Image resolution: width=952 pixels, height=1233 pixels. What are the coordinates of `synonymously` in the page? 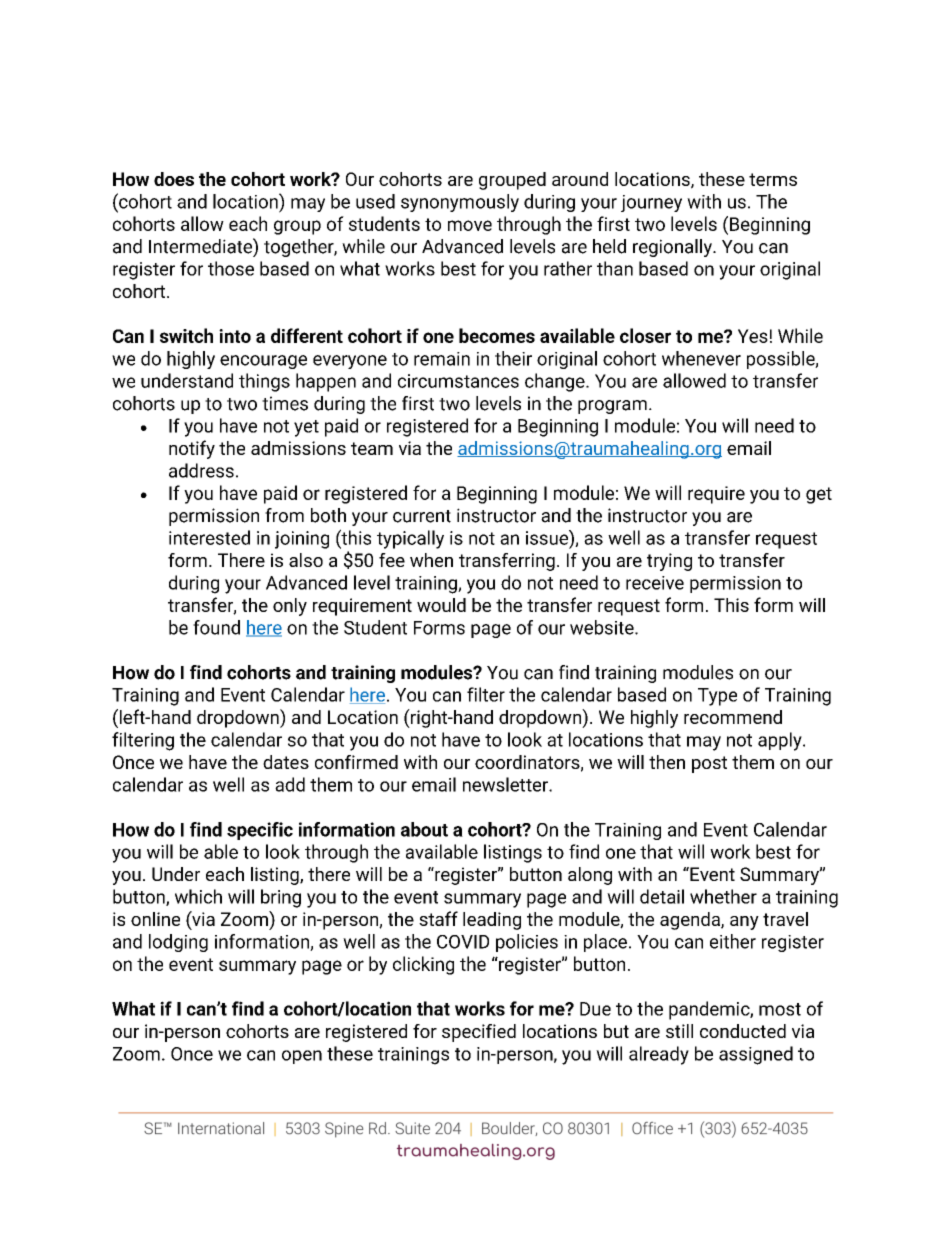 It's located at (460, 203).
